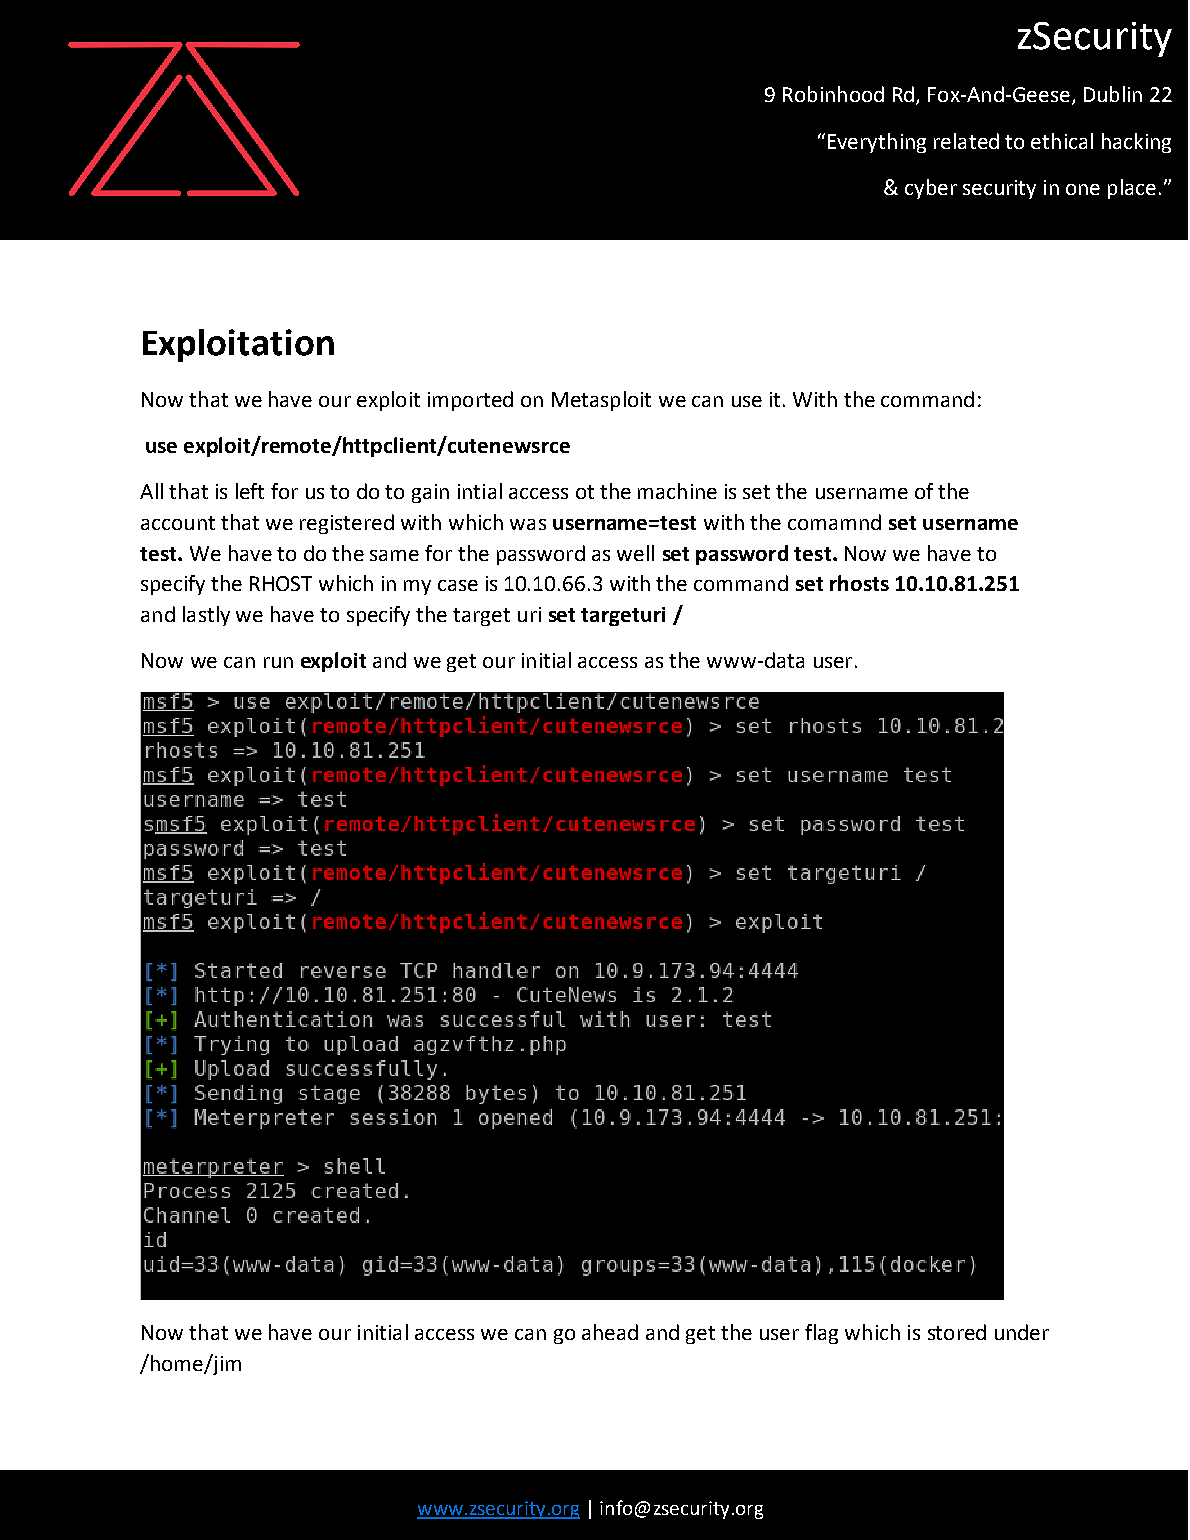 The height and width of the screenshot is (1540, 1190). Describe the element at coordinates (821, 1334) in the screenshot. I see `flag` at that location.
